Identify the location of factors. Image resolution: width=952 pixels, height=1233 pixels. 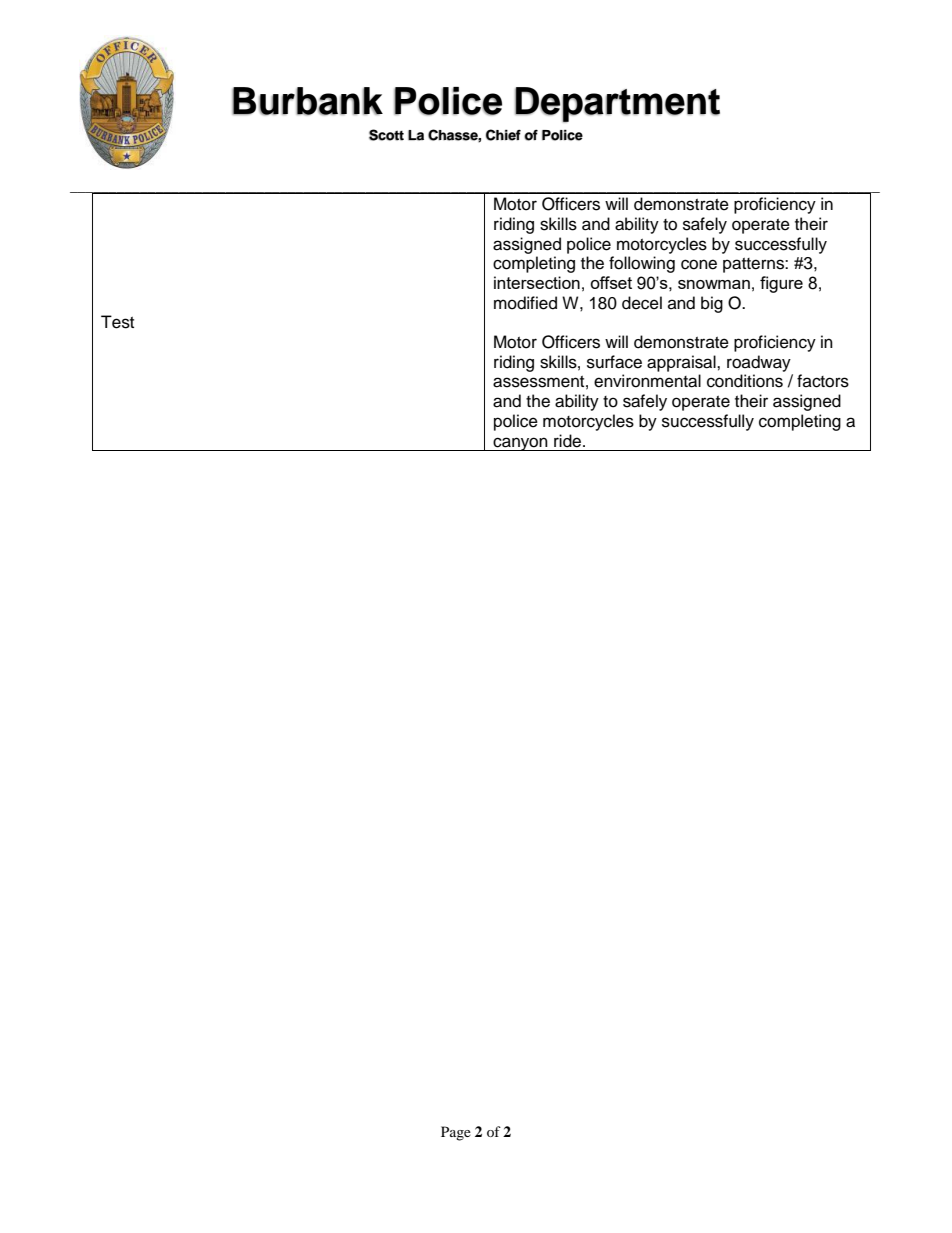
(823, 381).
